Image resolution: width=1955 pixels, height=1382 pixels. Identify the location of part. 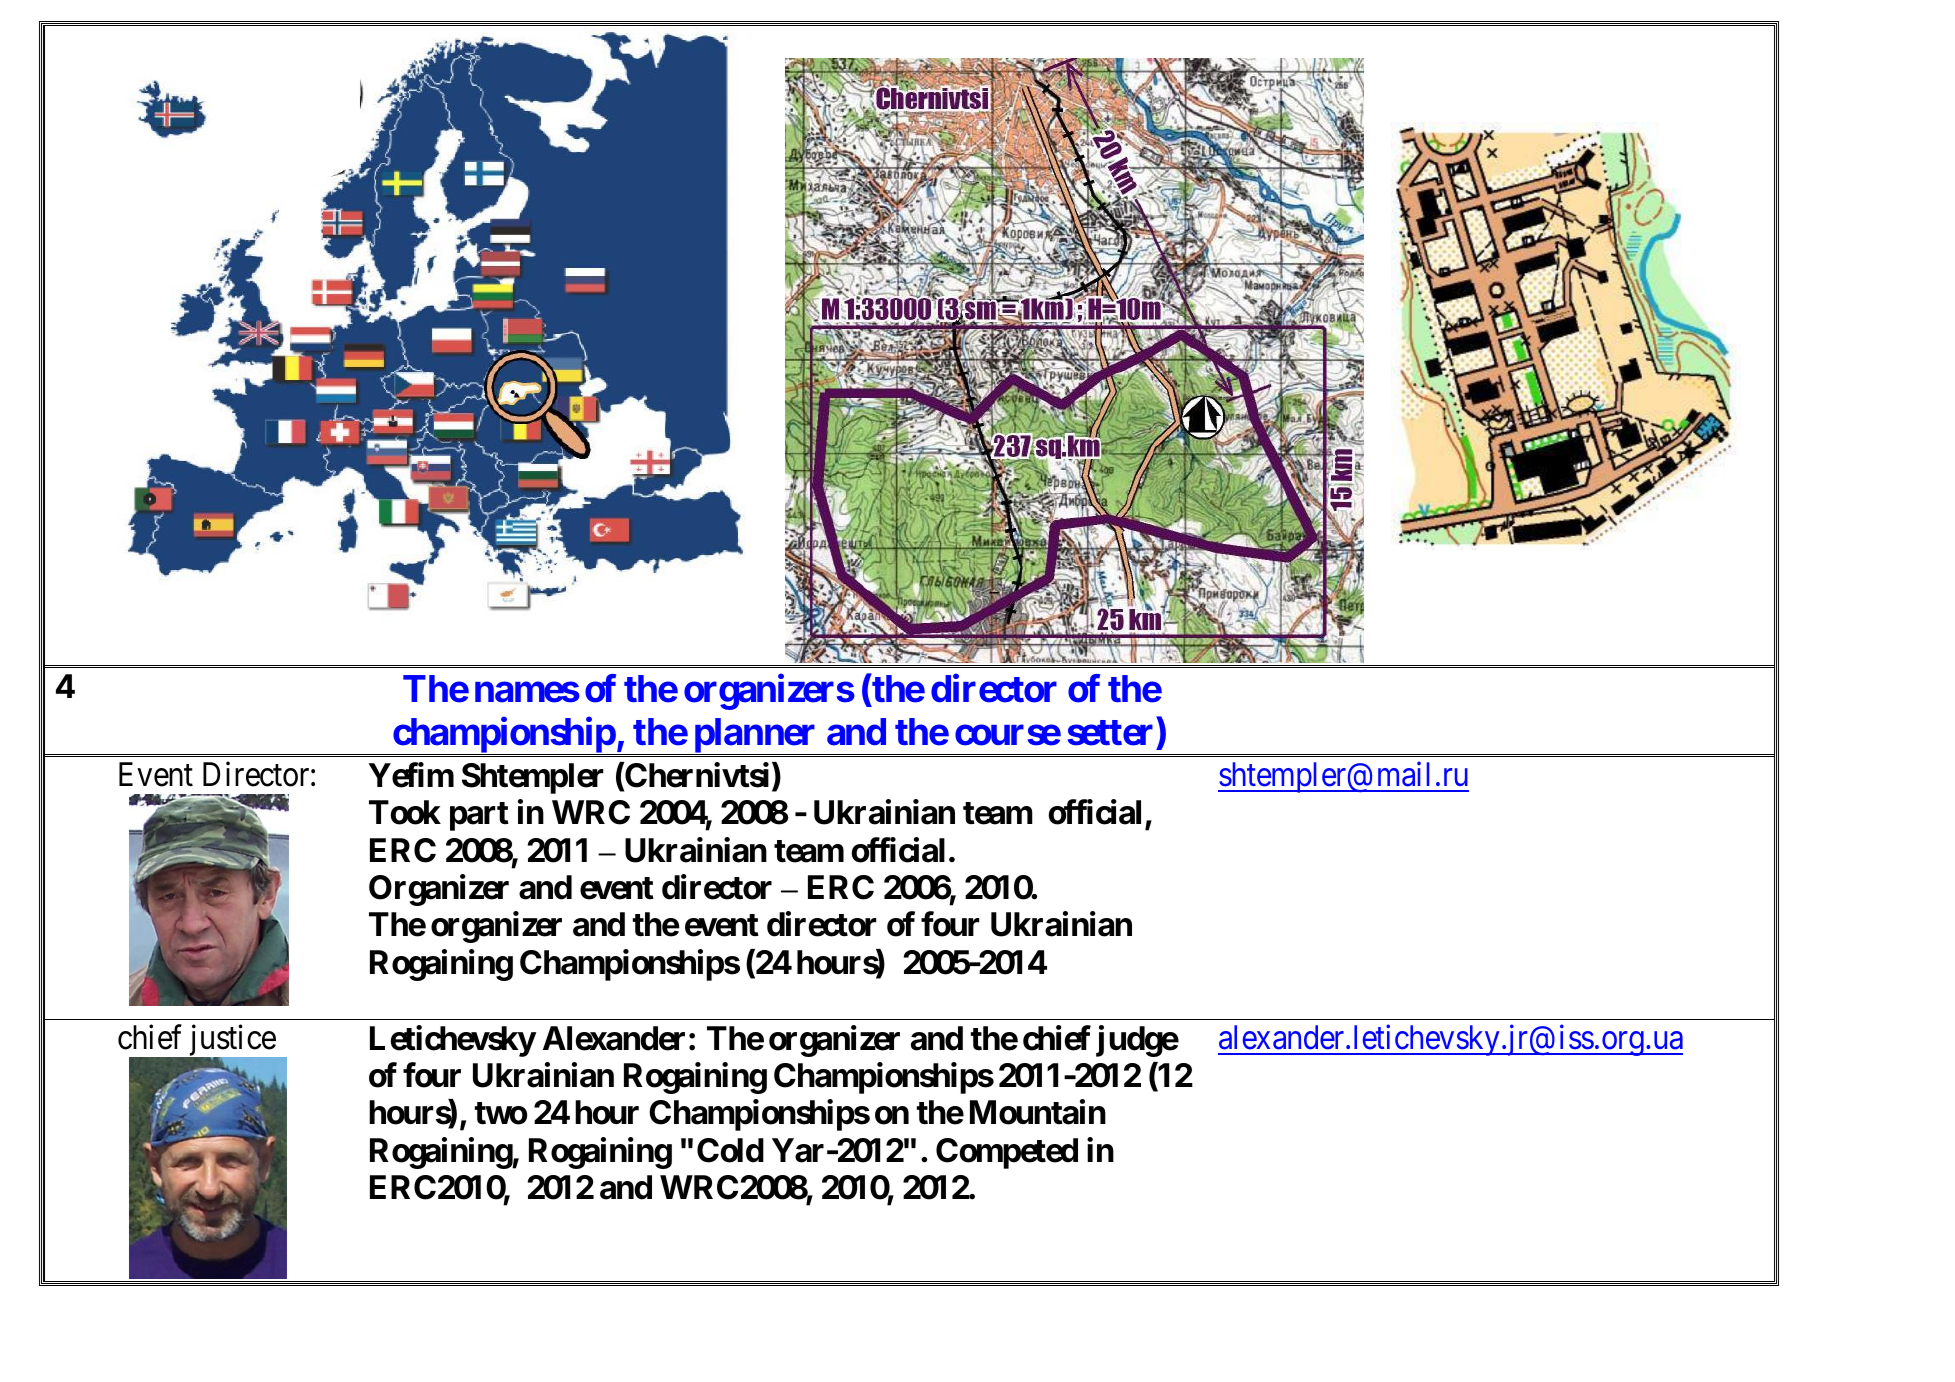
(479, 816).
